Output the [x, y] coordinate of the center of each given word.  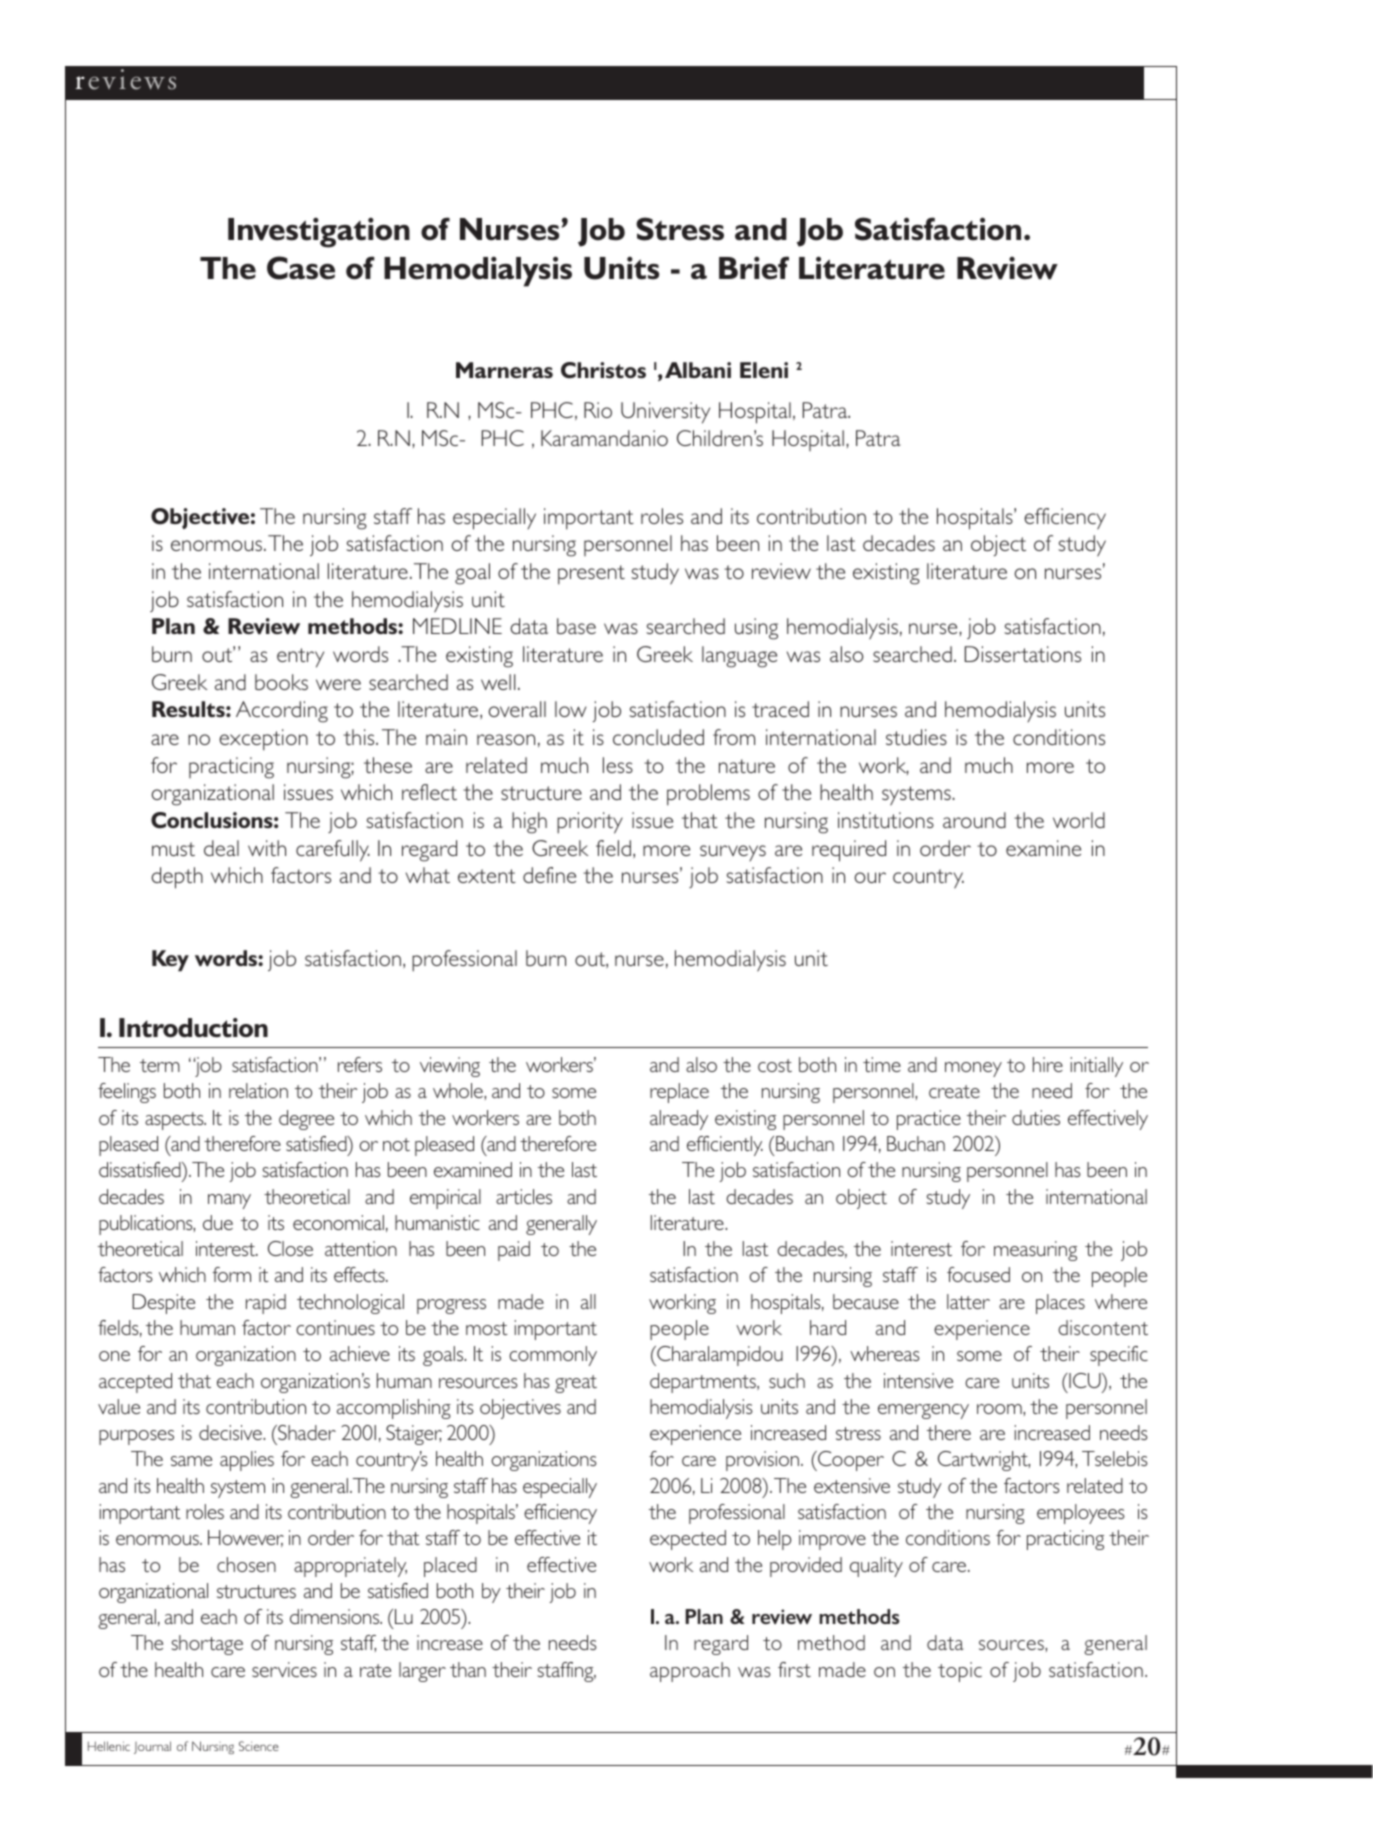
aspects [175, 1121]
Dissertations [1023, 654]
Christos [603, 370]
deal [221, 848]
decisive [231, 1432]
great [576, 1384]
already [679, 1120]
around [974, 820]
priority [590, 823]
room [1000, 1409]
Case [301, 268]
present [591, 575]
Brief [754, 268]
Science [259, 1746]
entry [300, 658]
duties [1036, 1117]
